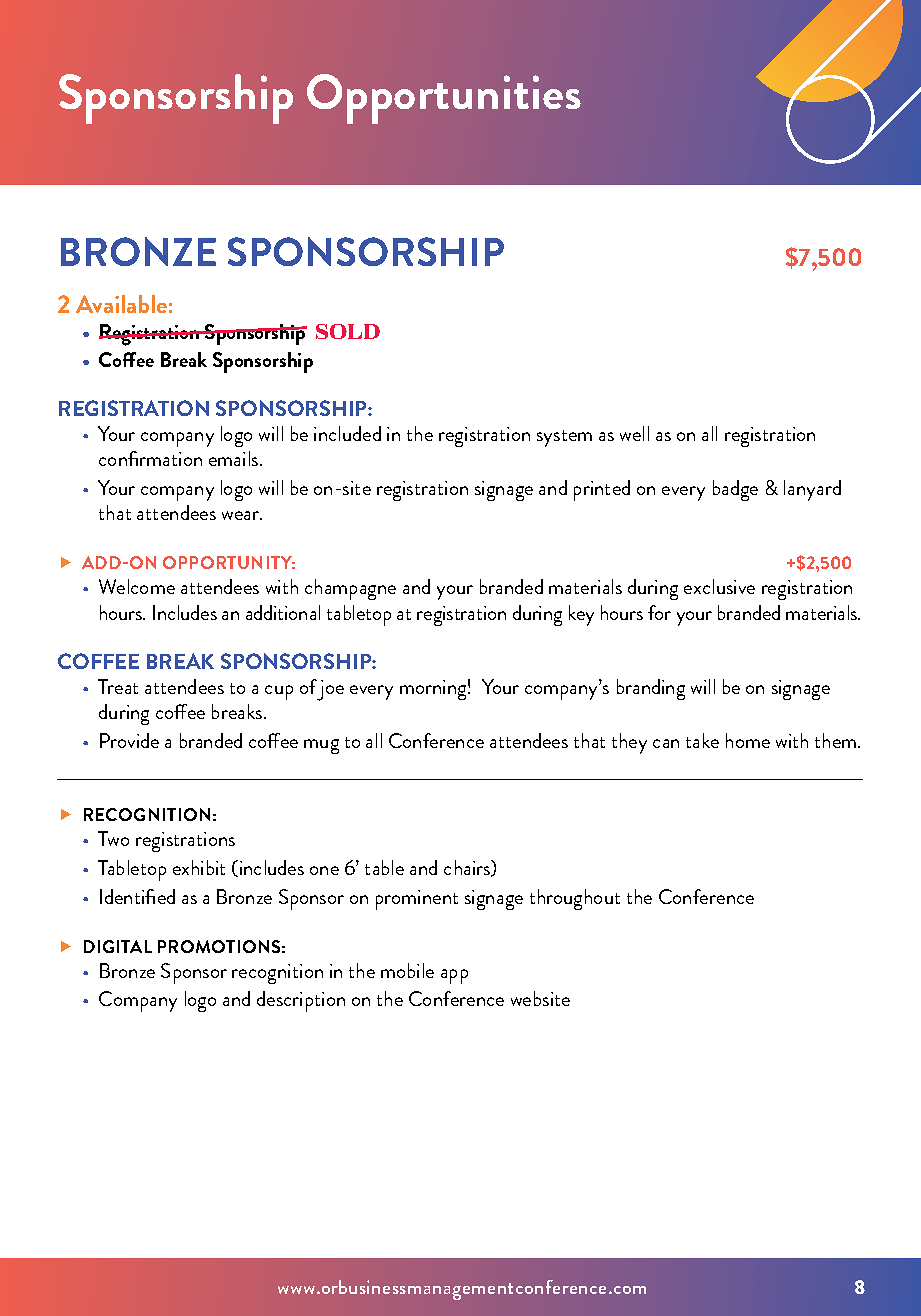 This screenshot has height=1316, width=921. What do you see at coordinates (634, 433) in the screenshot?
I see `well` at bounding box center [634, 433].
